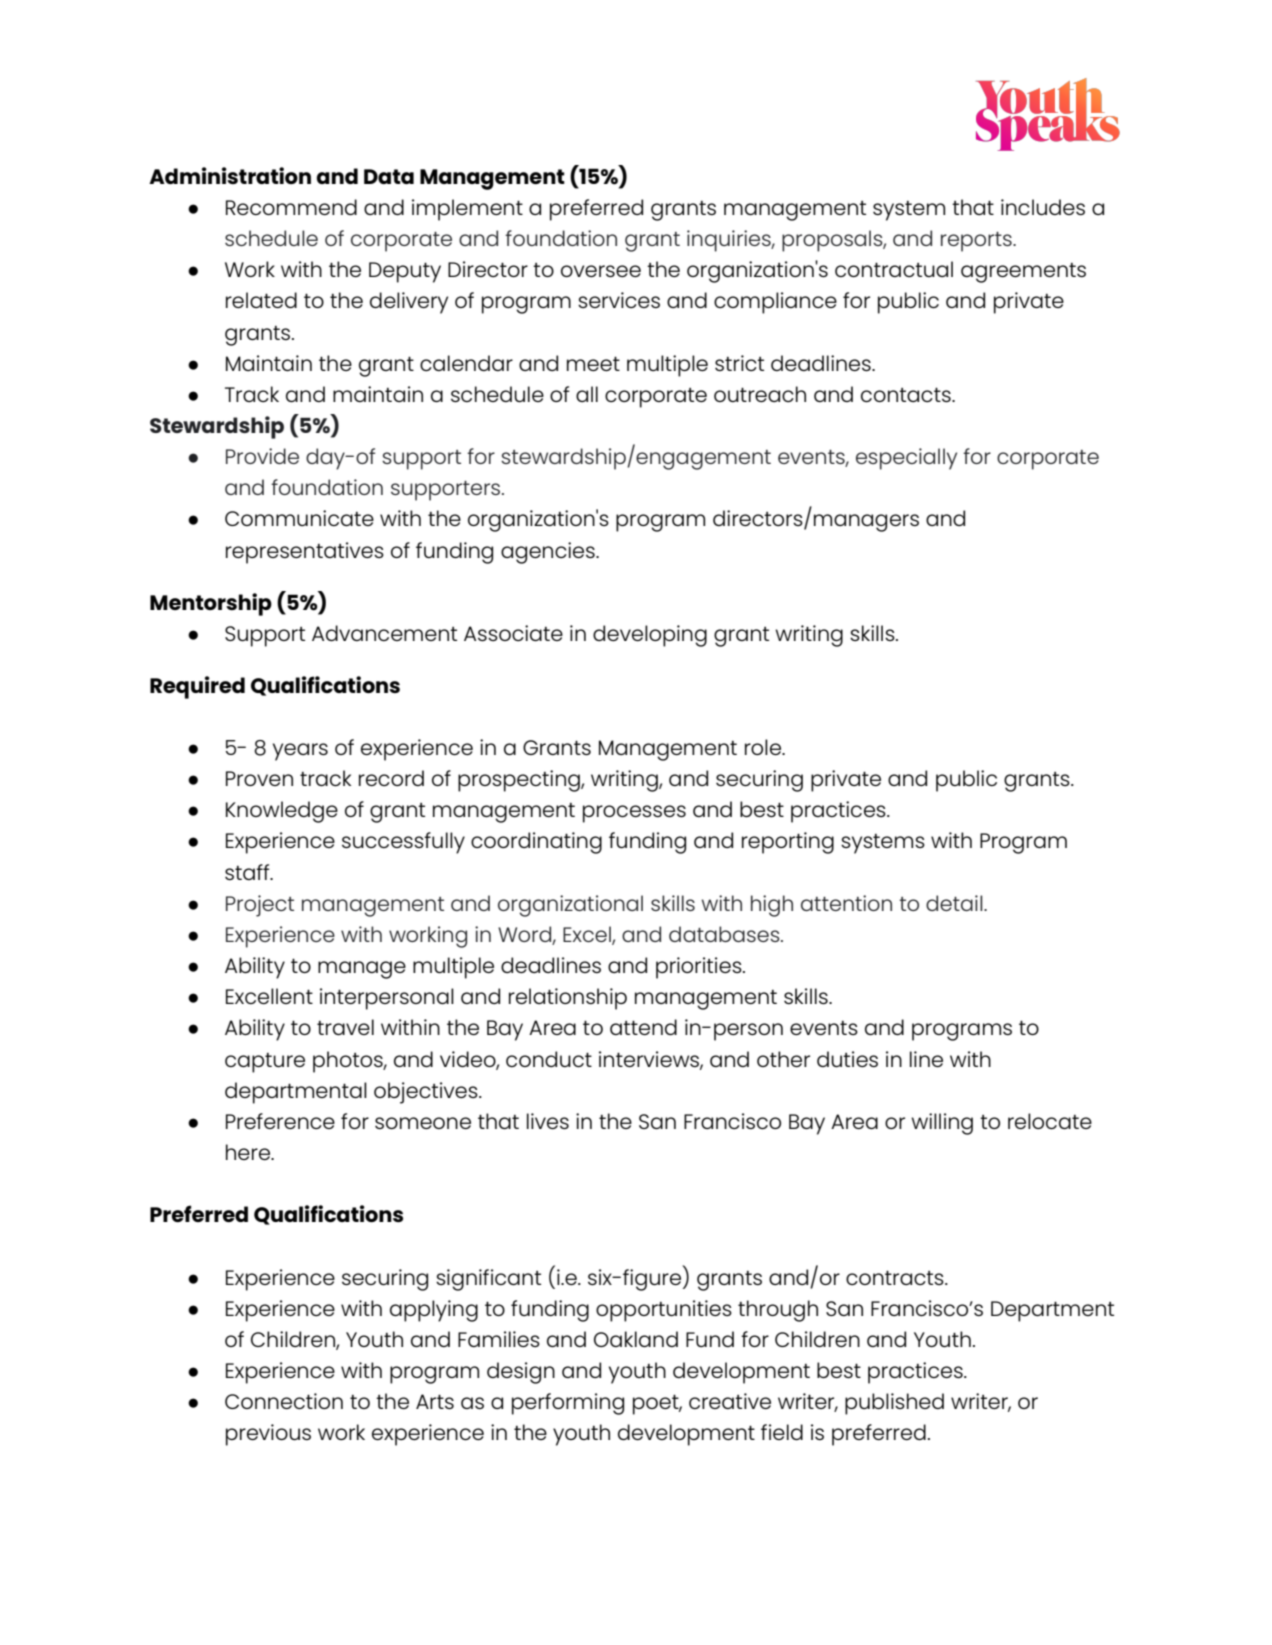 The image size is (1272, 1645). I want to click on Recommend, so click(291, 207).
